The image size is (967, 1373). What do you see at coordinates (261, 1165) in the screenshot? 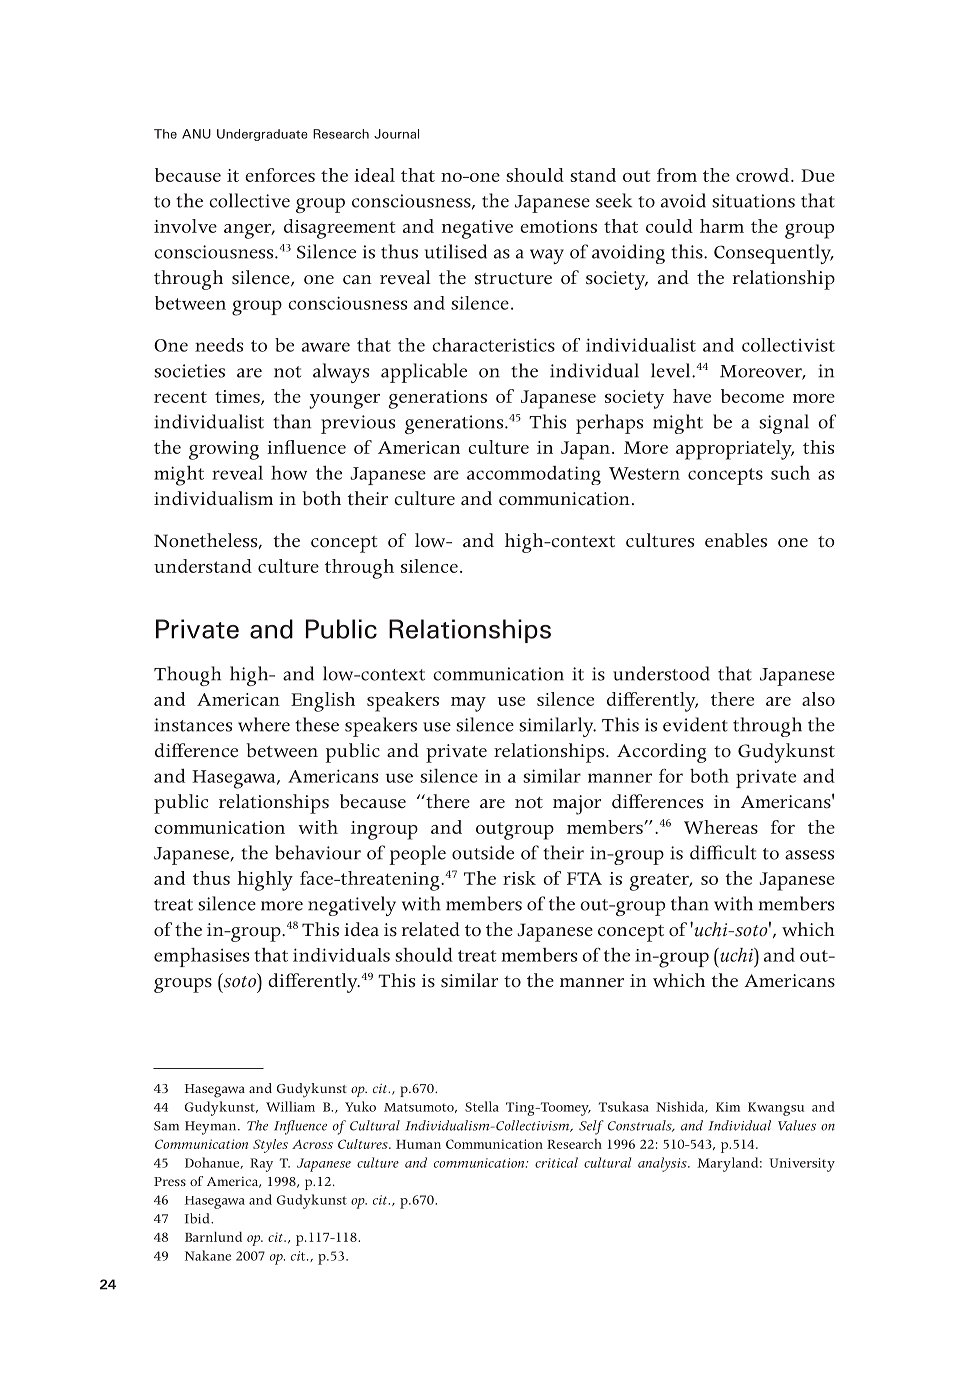
I see `Ray` at bounding box center [261, 1165].
